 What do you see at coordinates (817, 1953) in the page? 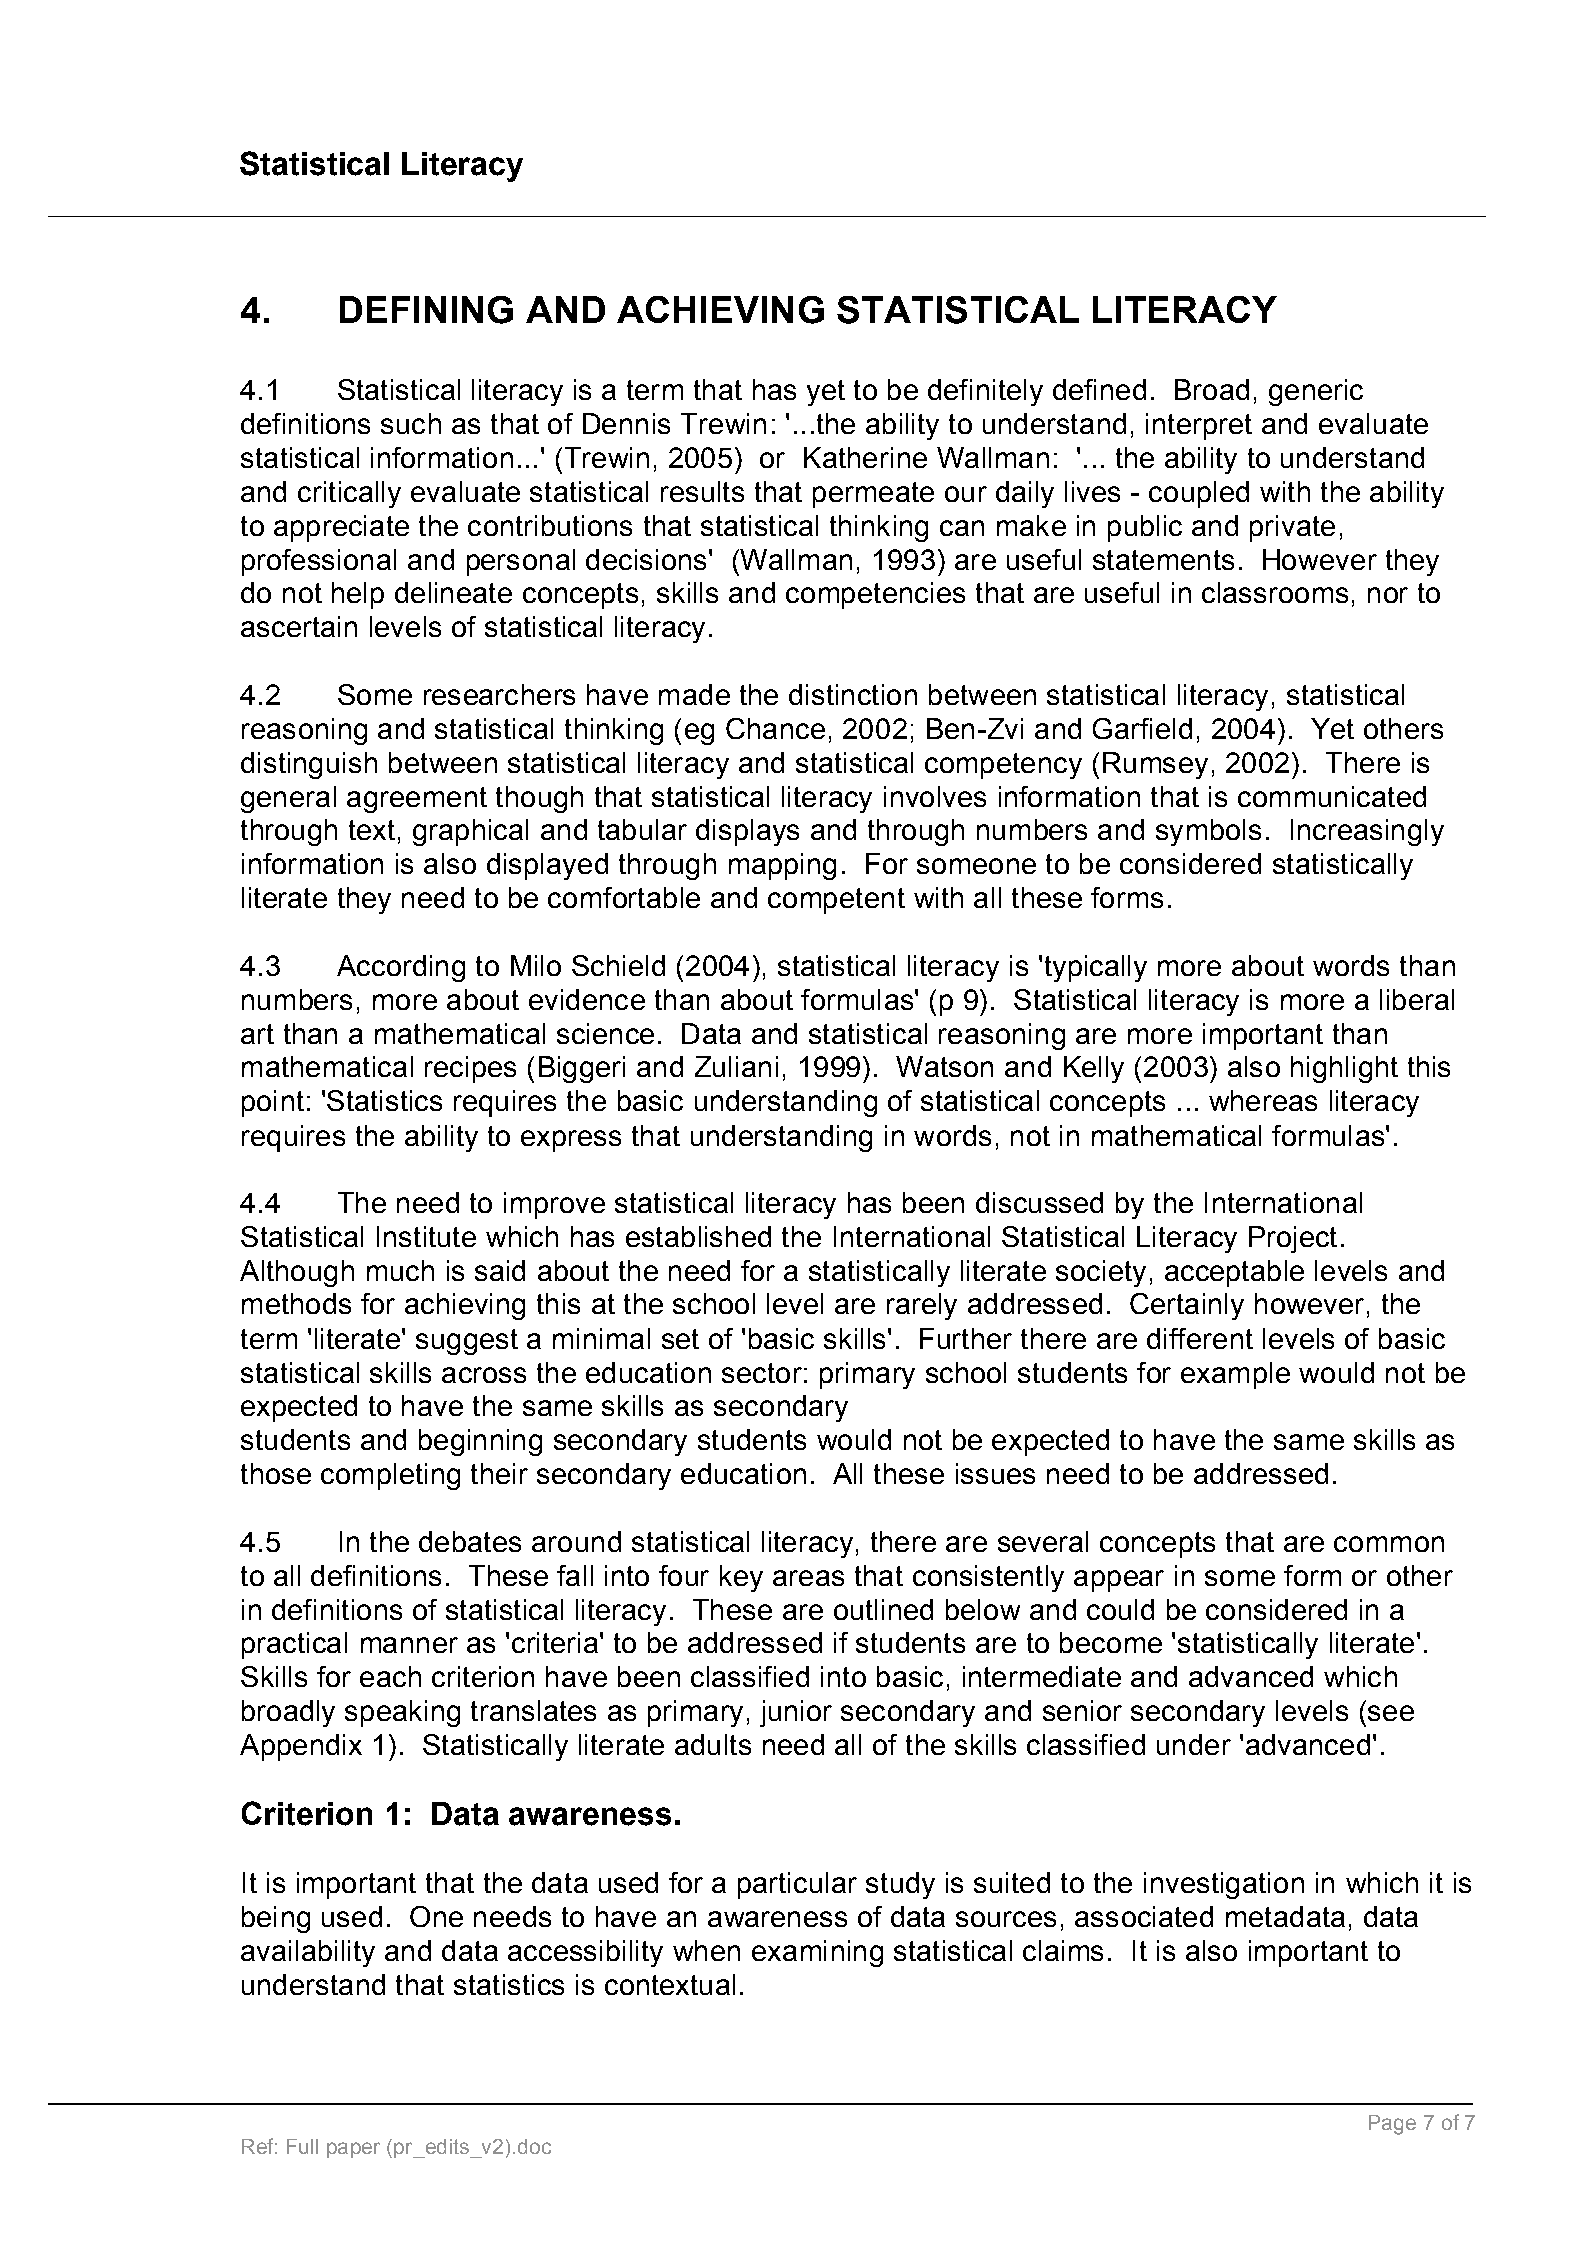
I see `examining` at bounding box center [817, 1953].
